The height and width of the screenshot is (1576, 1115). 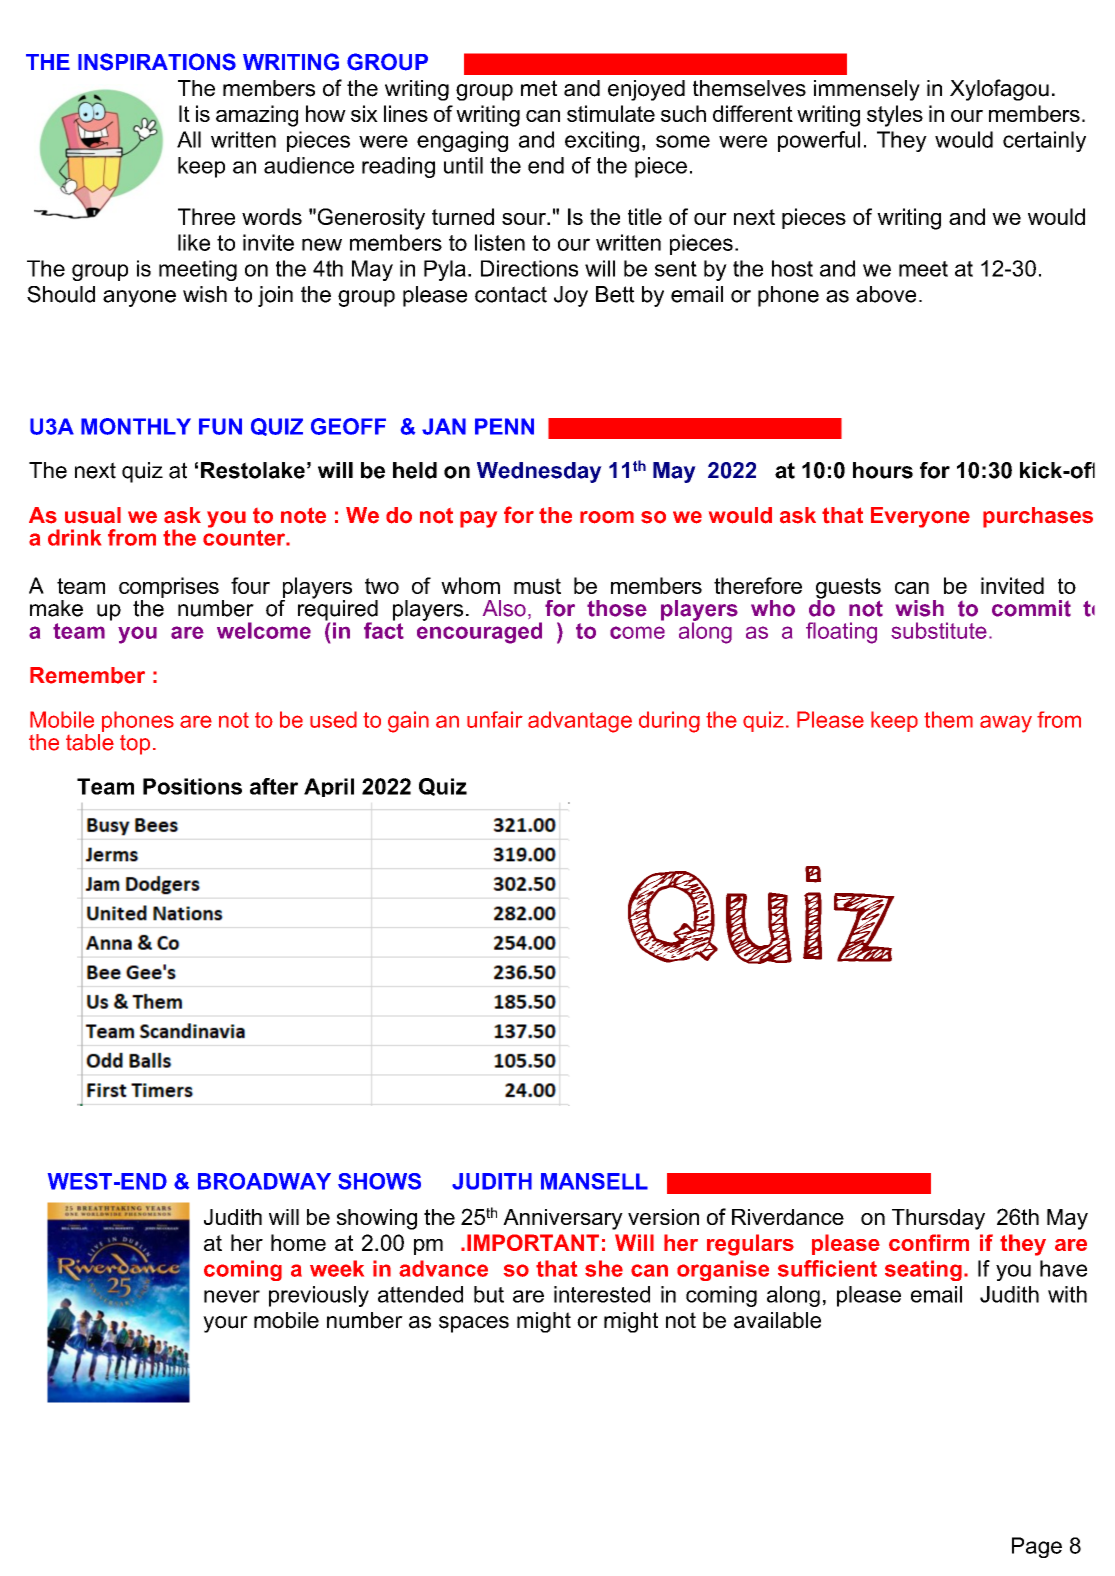 I want to click on your, so click(x=225, y=1324).
